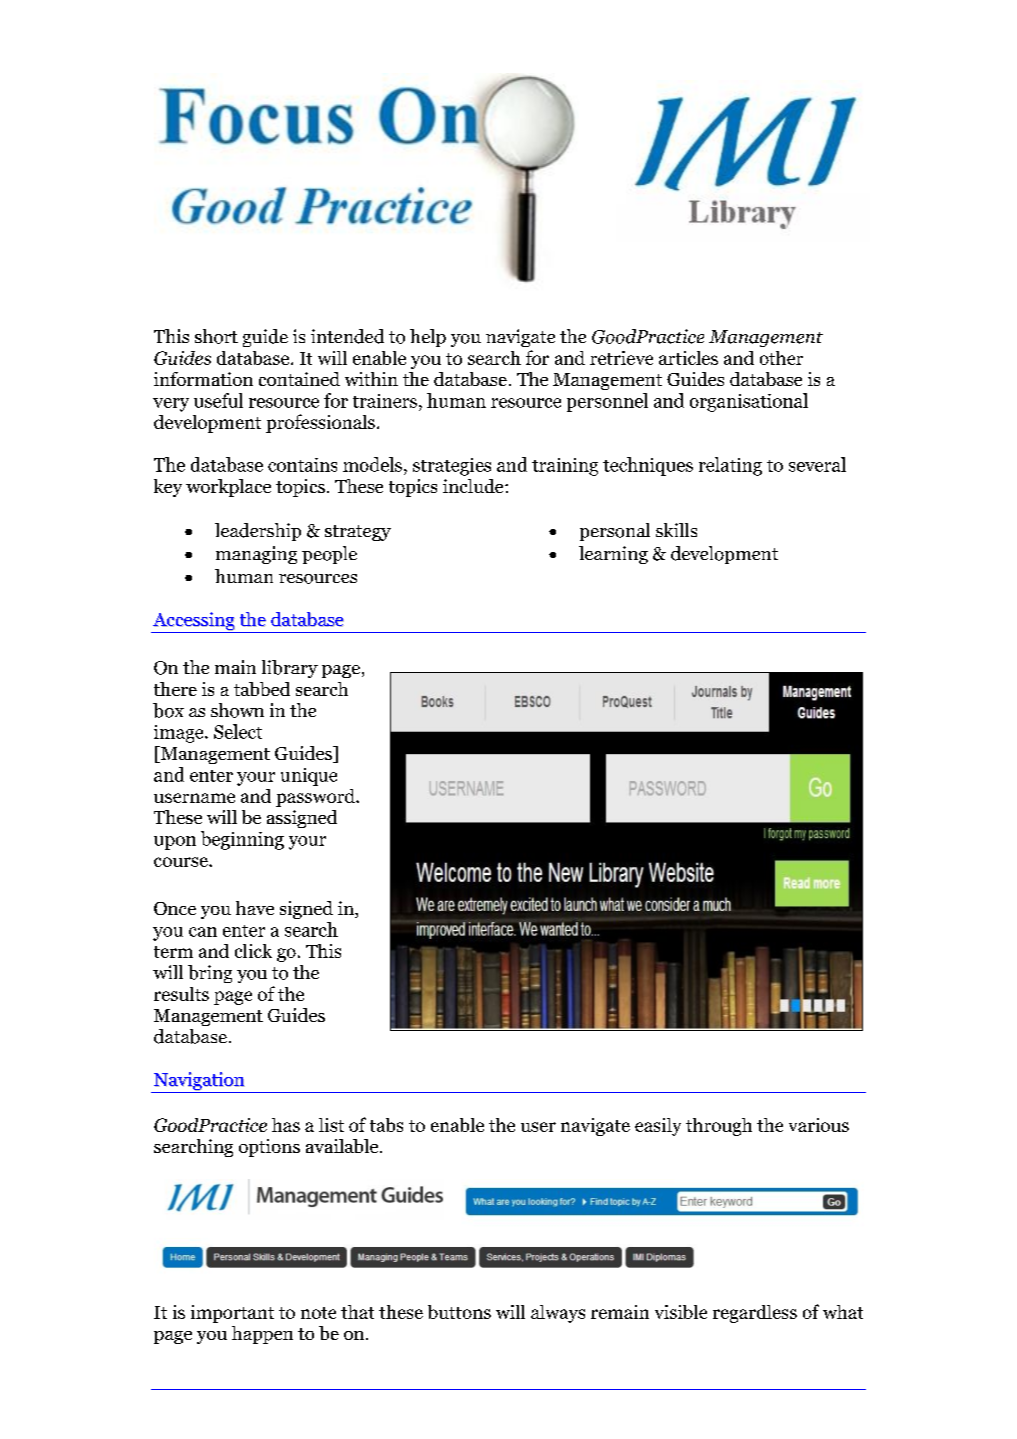 Image resolution: width=1017 pixels, height=1439 pixels. I want to click on various, so click(819, 1125).
